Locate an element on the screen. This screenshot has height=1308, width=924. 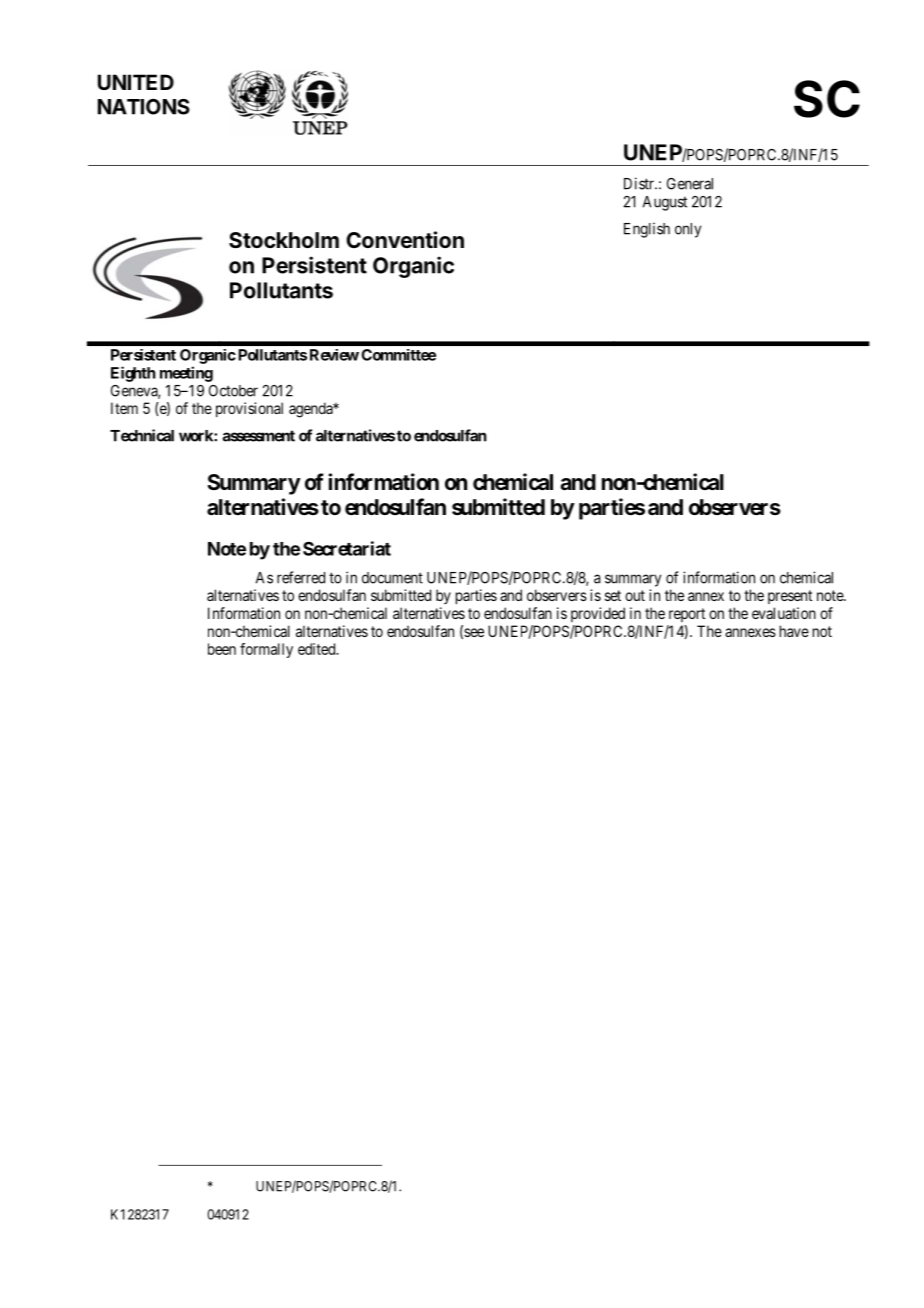
been is located at coordinates (222, 649).
